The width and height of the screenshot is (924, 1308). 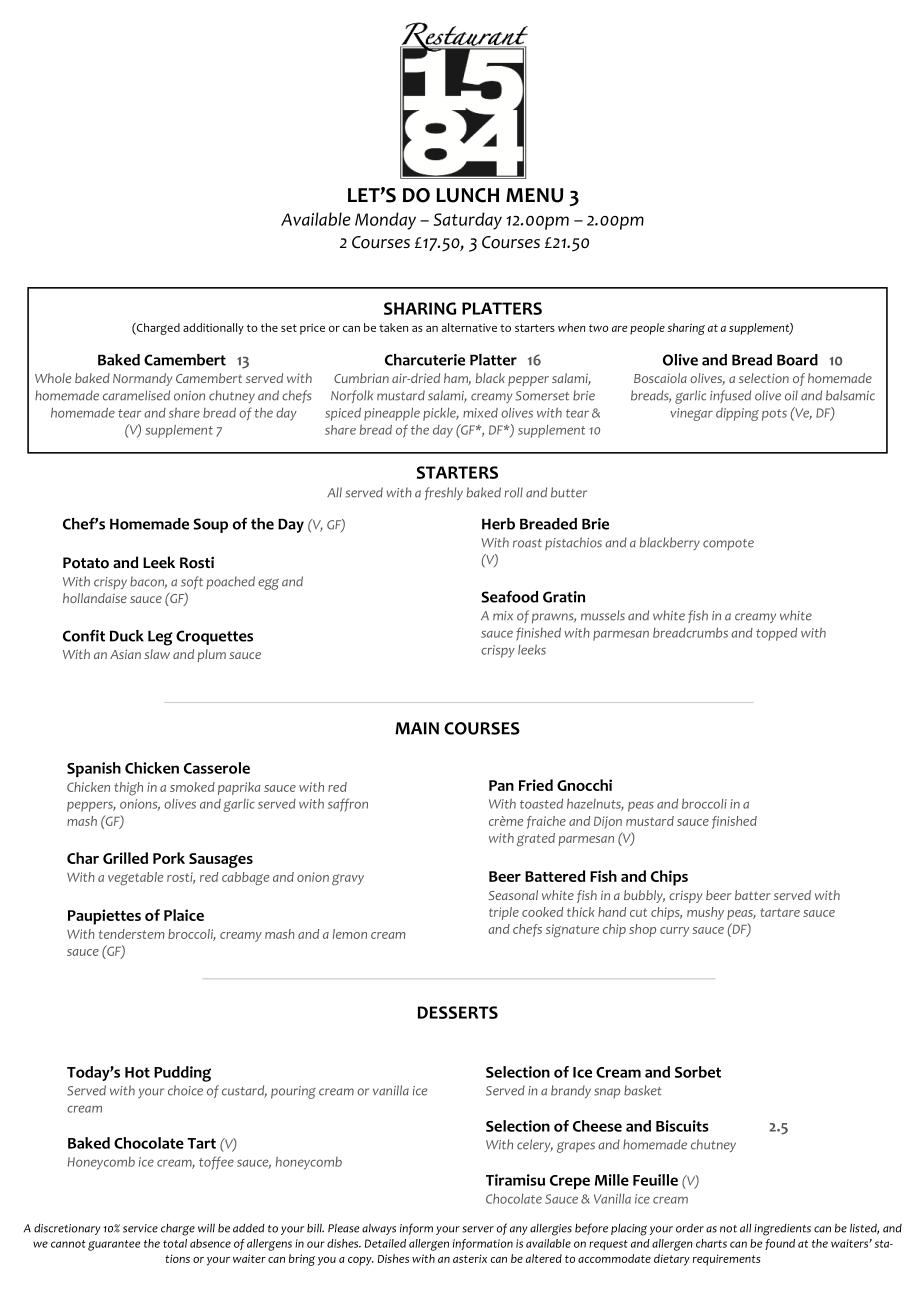 What do you see at coordinates (213, 329) in the screenshot?
I see `additionally` at bounding box center [213, 329].
